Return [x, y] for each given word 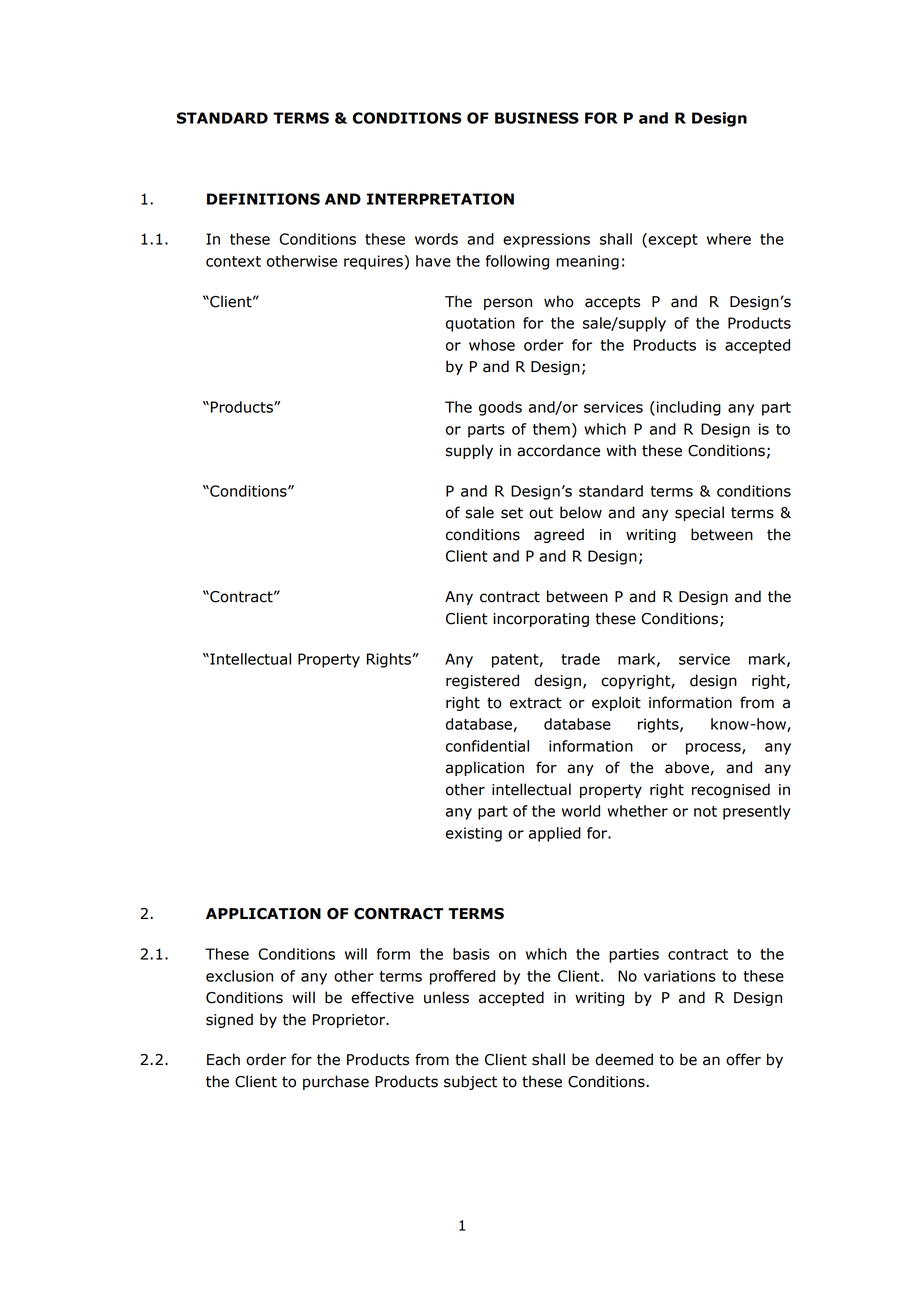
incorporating [541, 620]
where [729, 239]
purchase [336, 1082]
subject [470, 1082]
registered [482, 681]
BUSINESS [537, 118]
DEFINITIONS [263, 199]
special [699, 513]
